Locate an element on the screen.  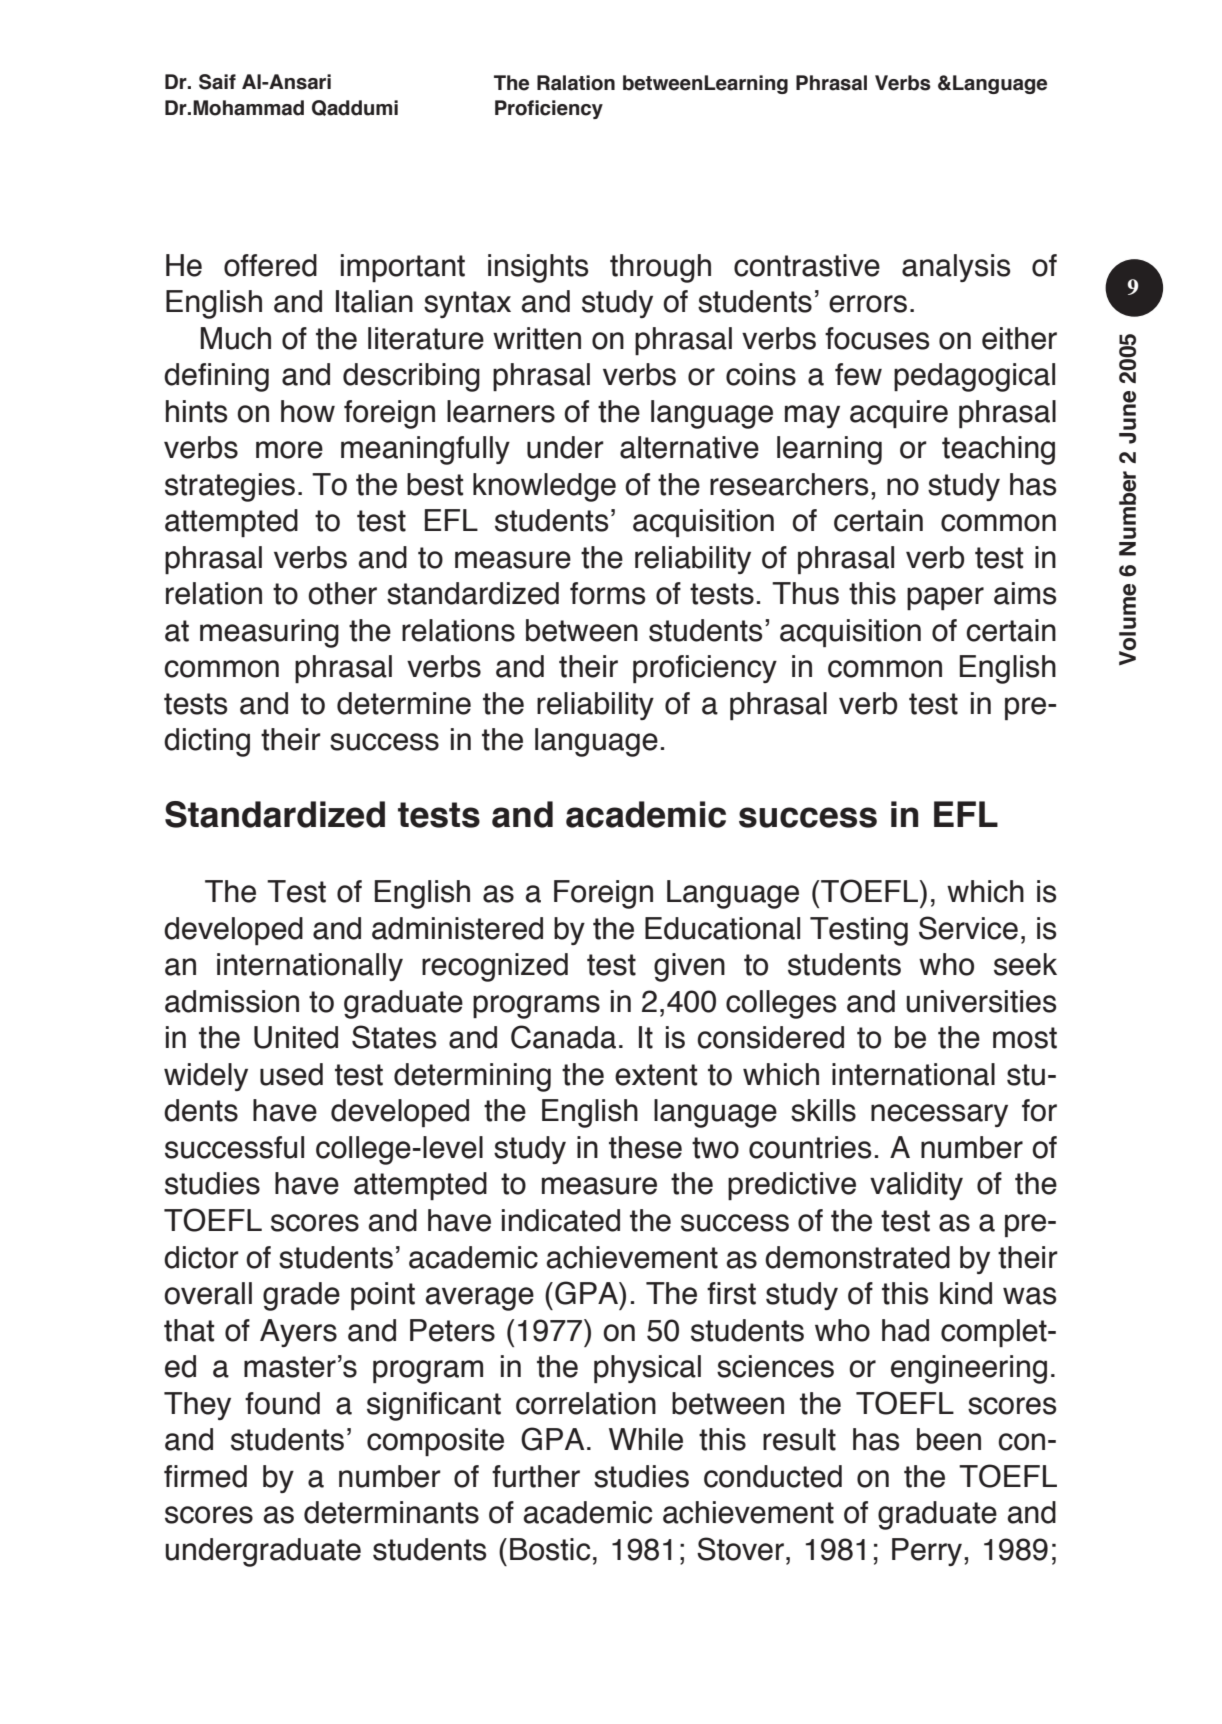
Service is located at coordinates (968, 928).
